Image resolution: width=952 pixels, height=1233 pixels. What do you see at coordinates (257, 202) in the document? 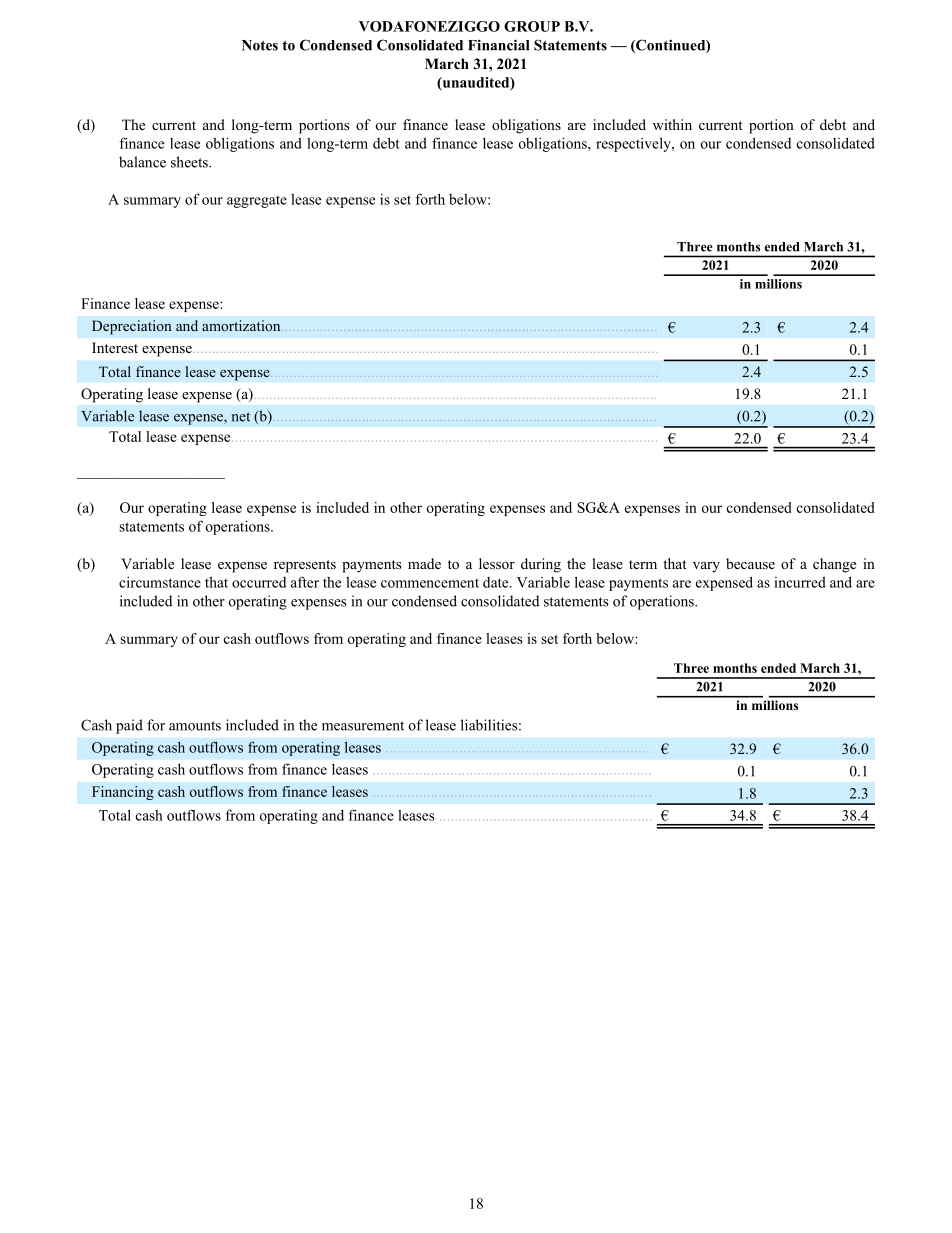
I see `aggregate` at bounding box center [257, 202].
